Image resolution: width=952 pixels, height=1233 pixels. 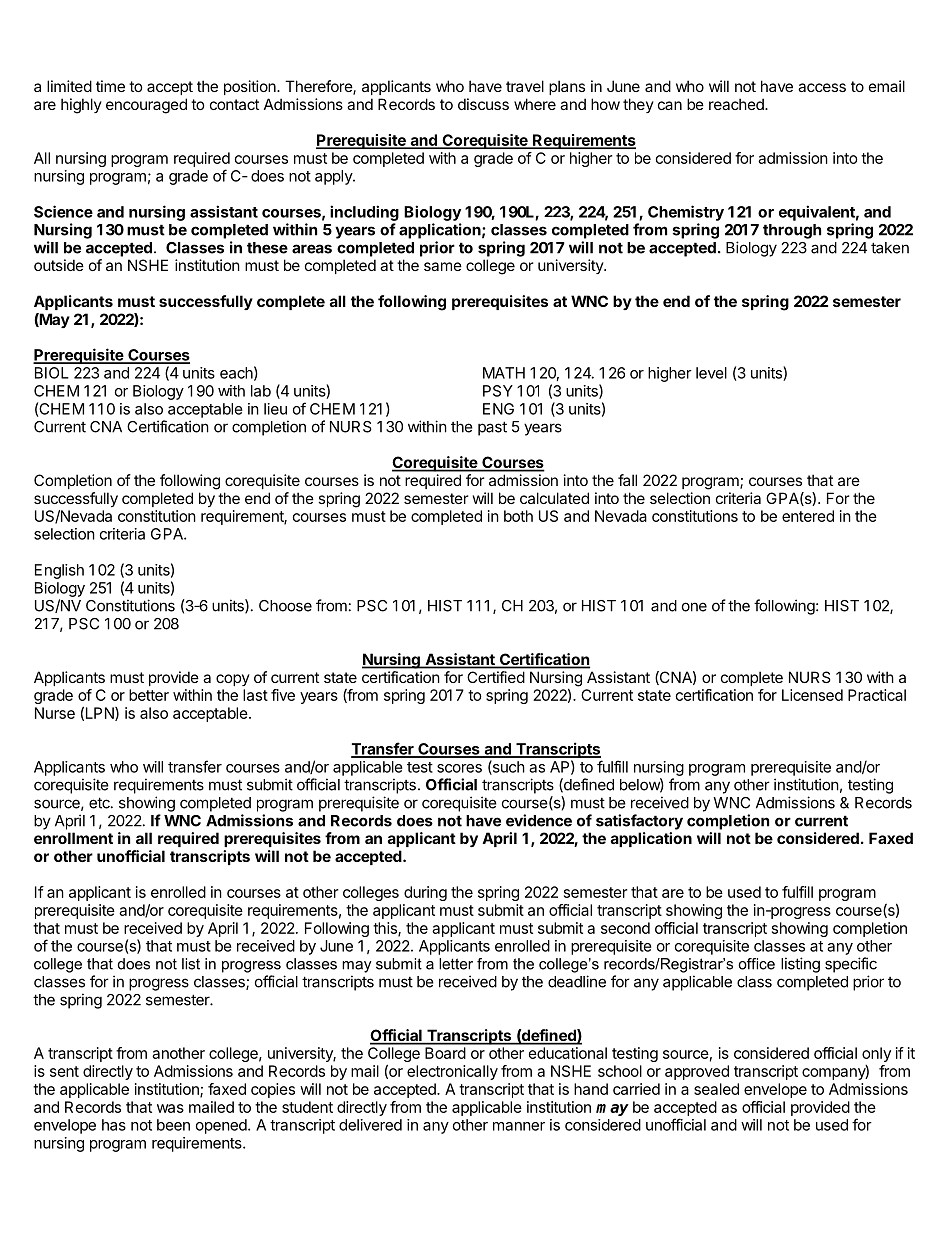 I want to click on was, so click(x=170, y=1108).
